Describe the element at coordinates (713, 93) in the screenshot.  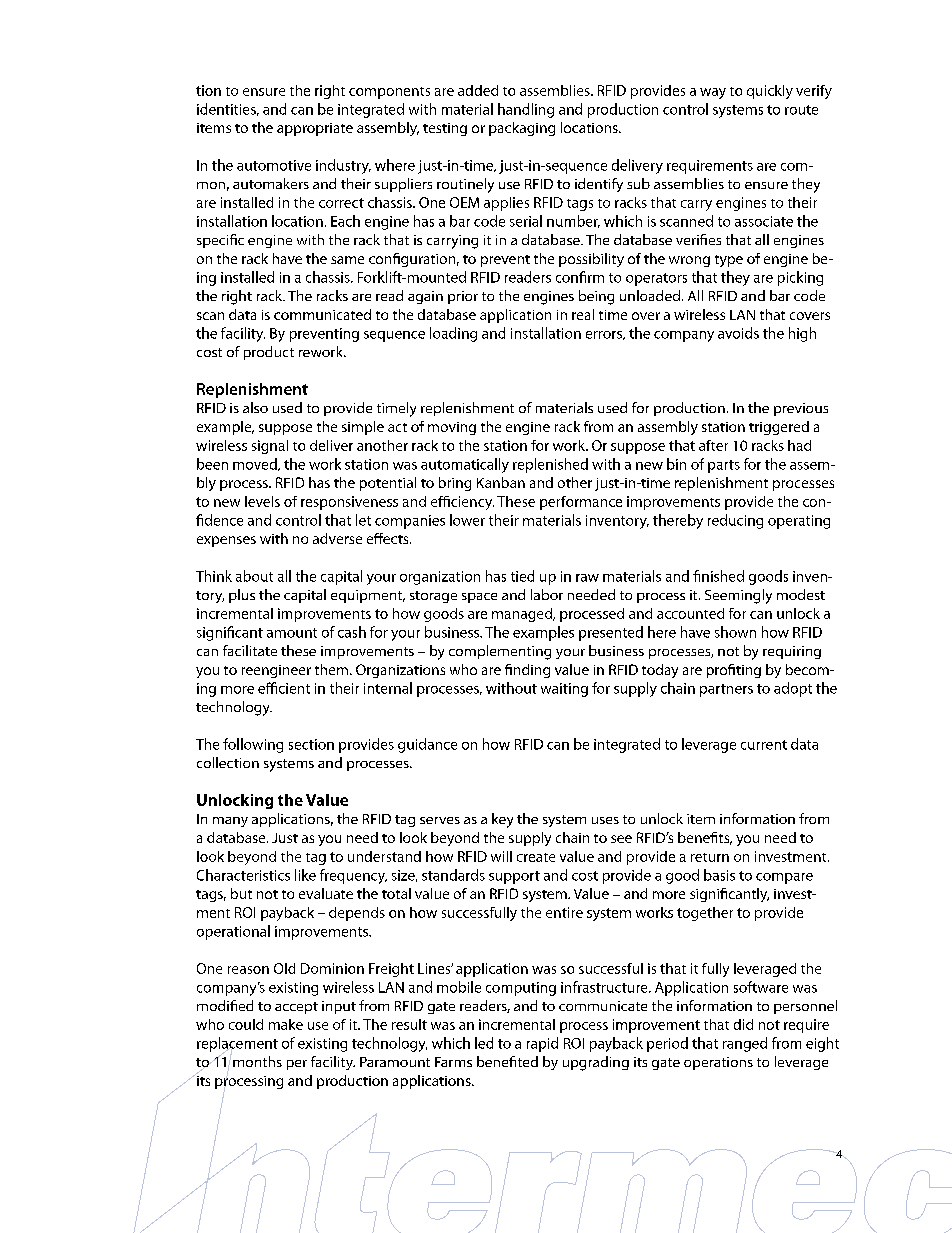
I see `way` at that location.
